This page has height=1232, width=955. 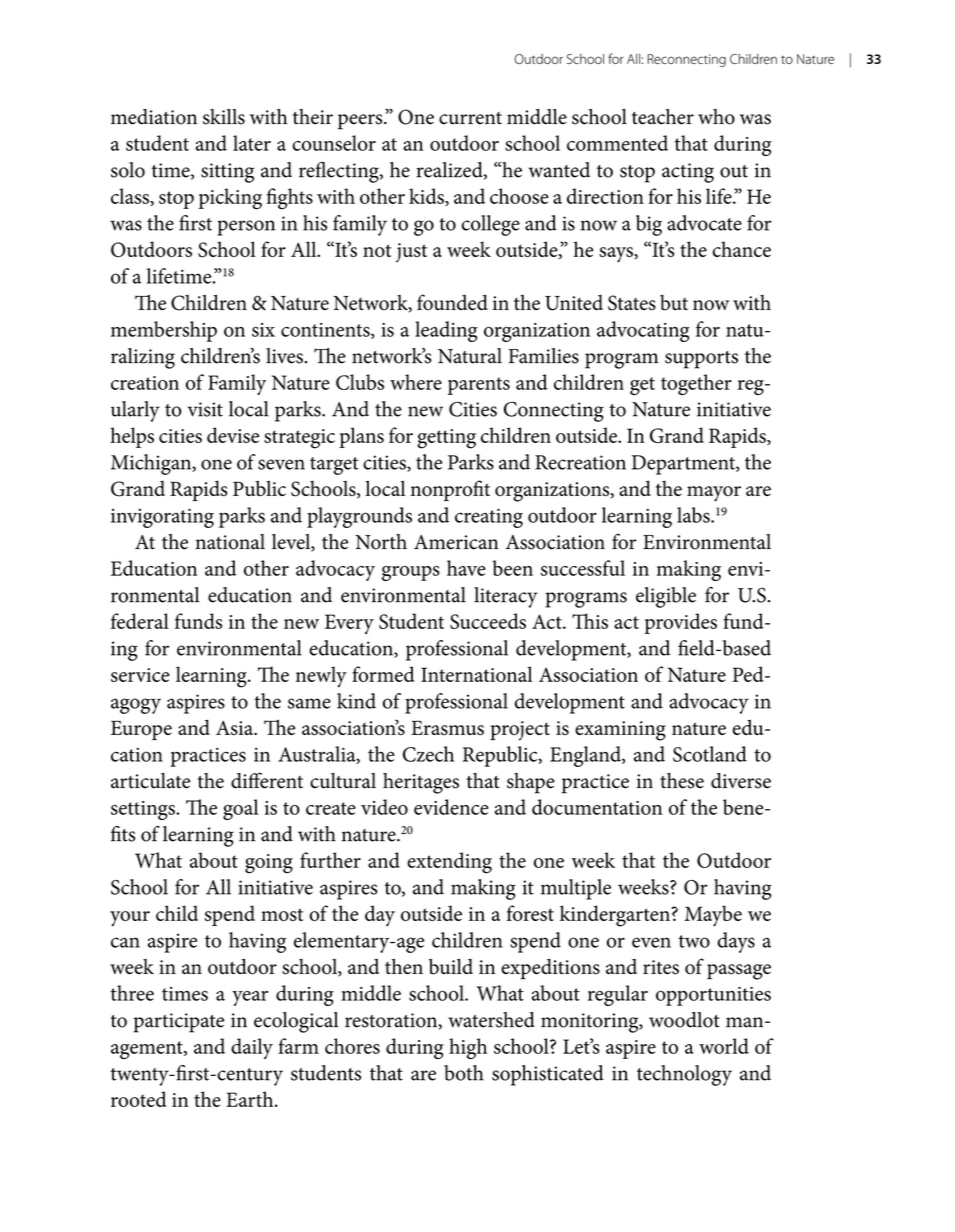 I want to click on federal, so click(x=140, y=621).
